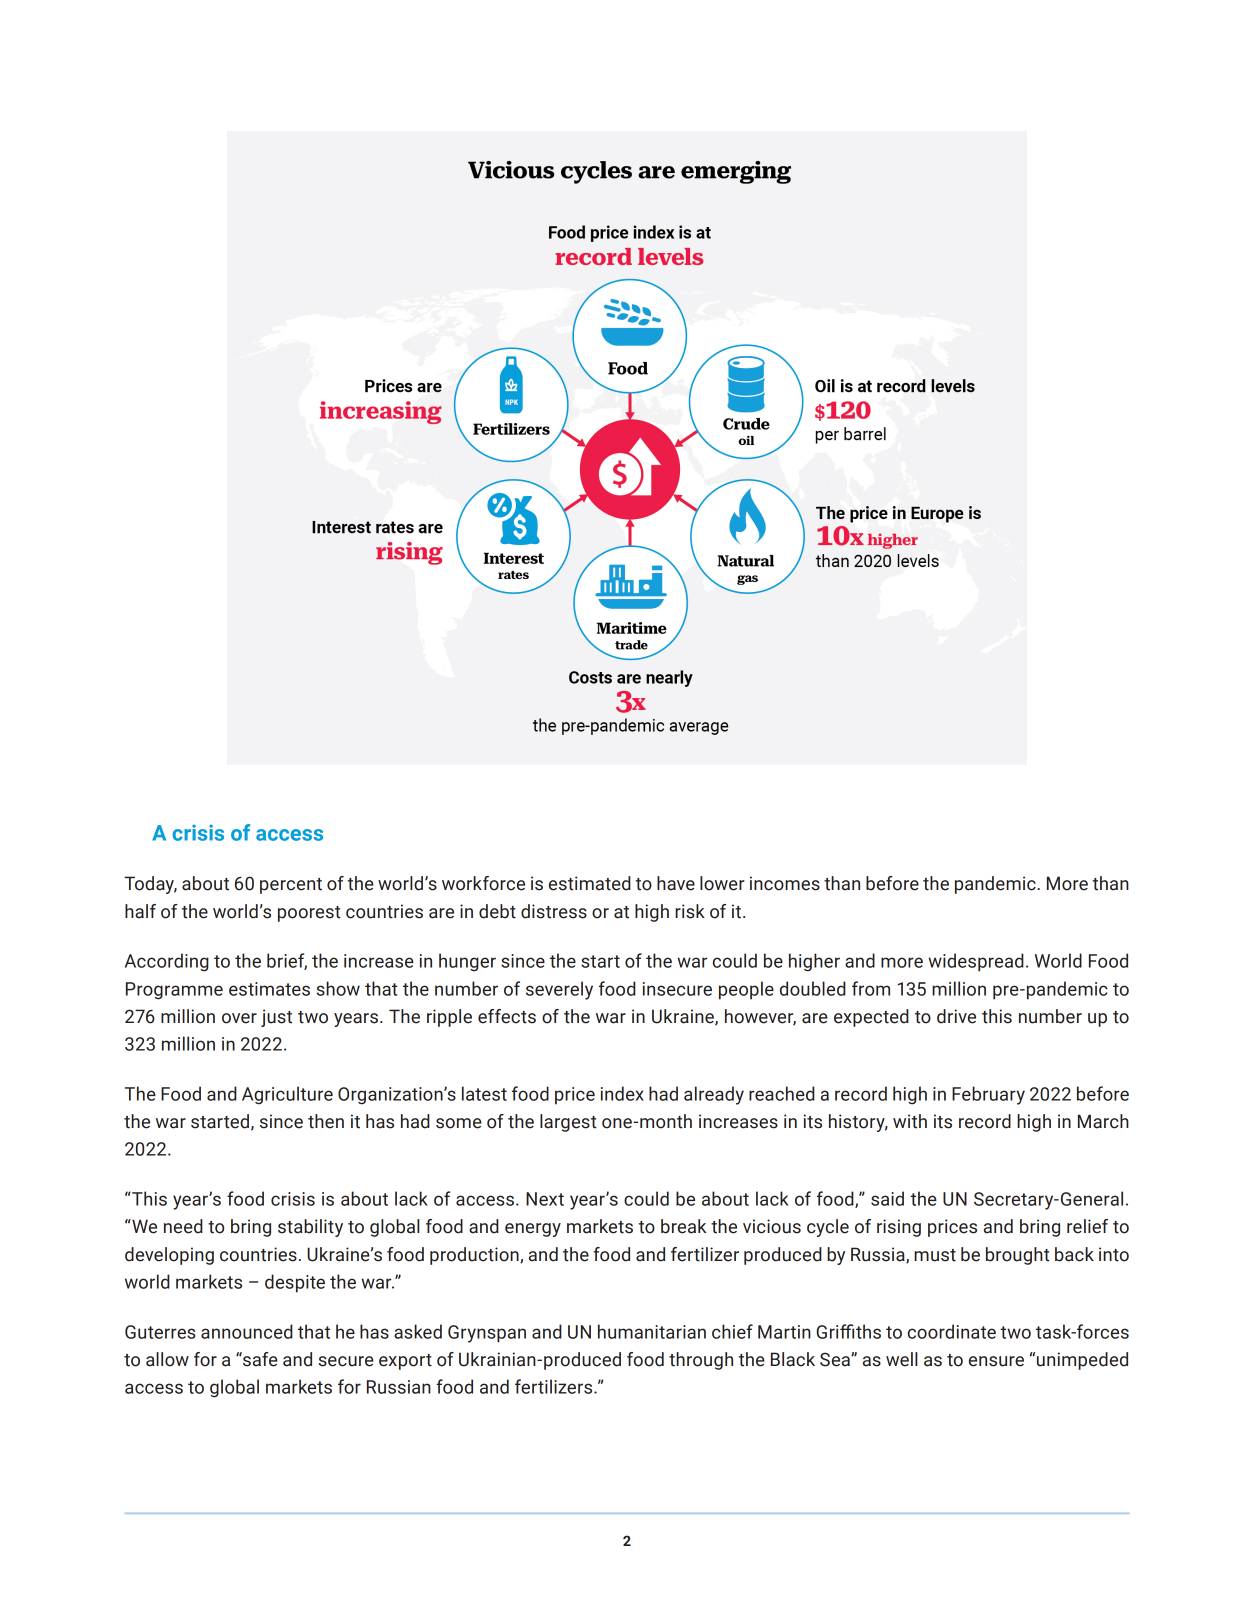  Describe the element at coordinates (259, 1359) in the image. I see `safe` at that location.
